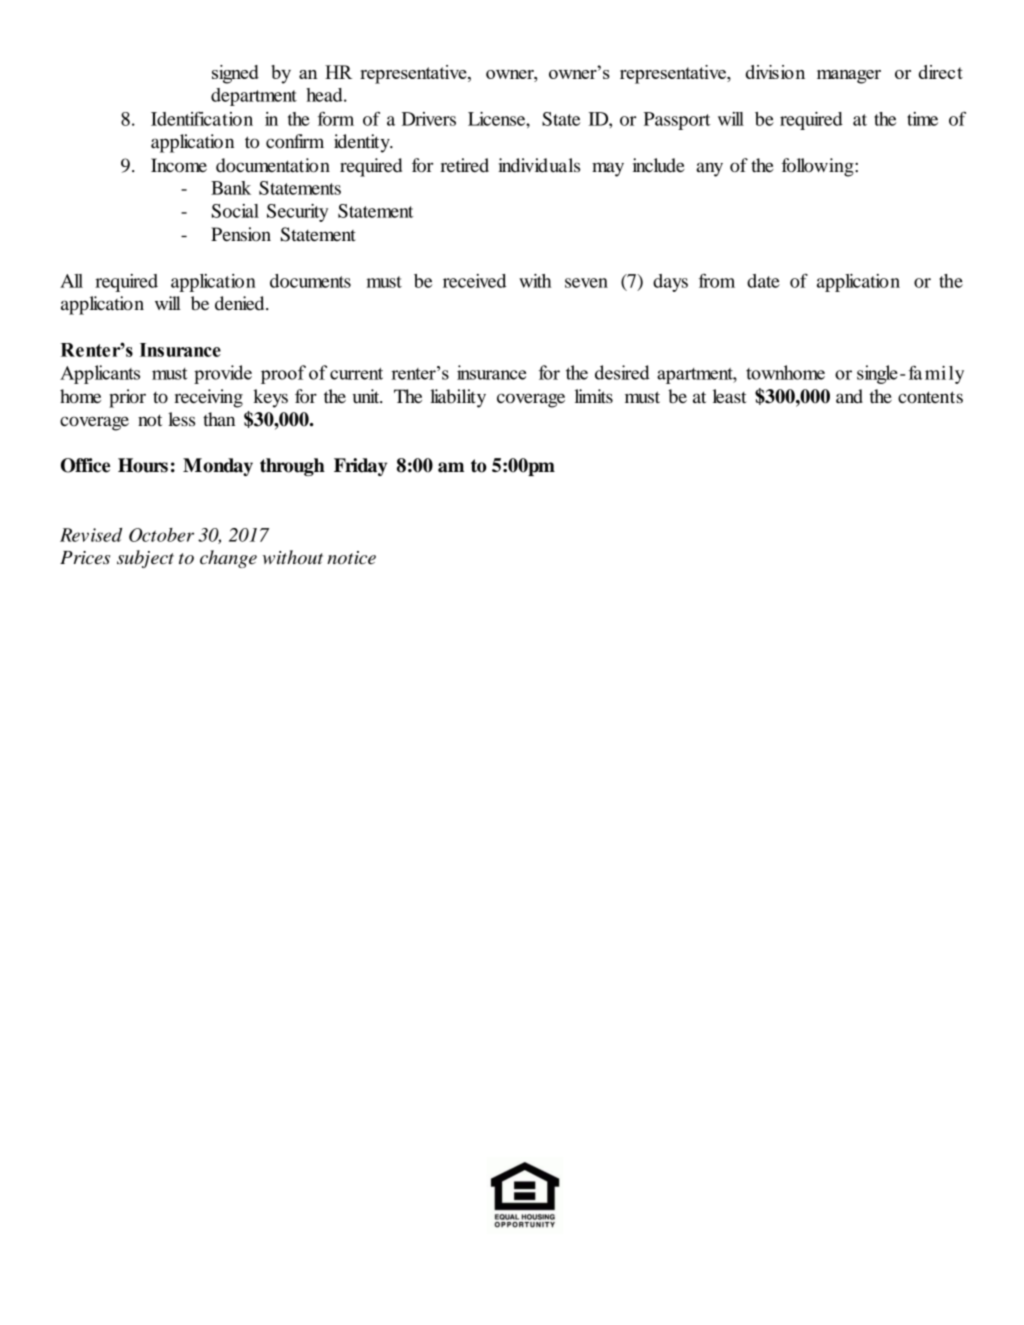 The image size is (1024, 1325). I want to click on and, so click(849, 396).
